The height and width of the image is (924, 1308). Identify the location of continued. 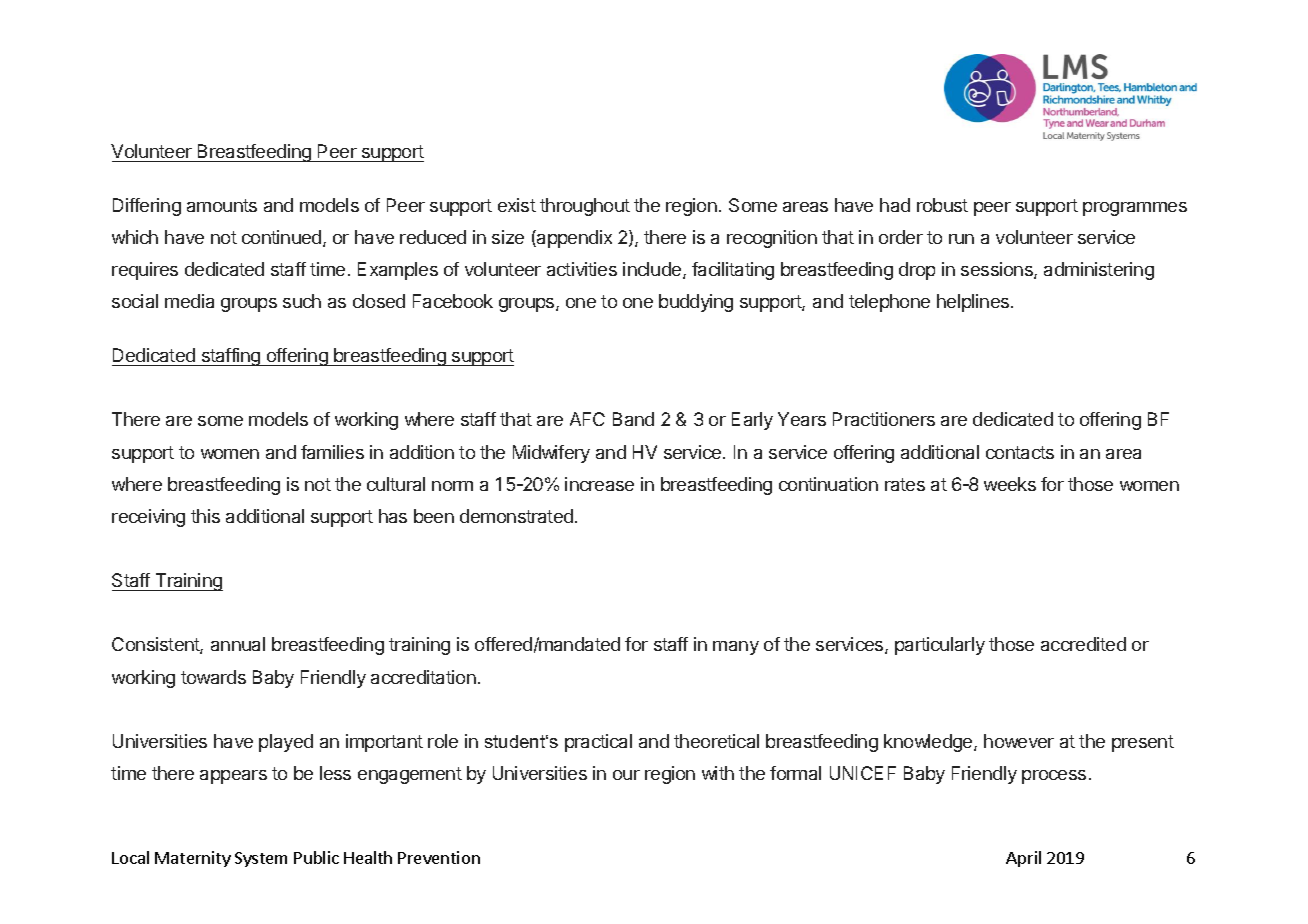
(283, 238).
